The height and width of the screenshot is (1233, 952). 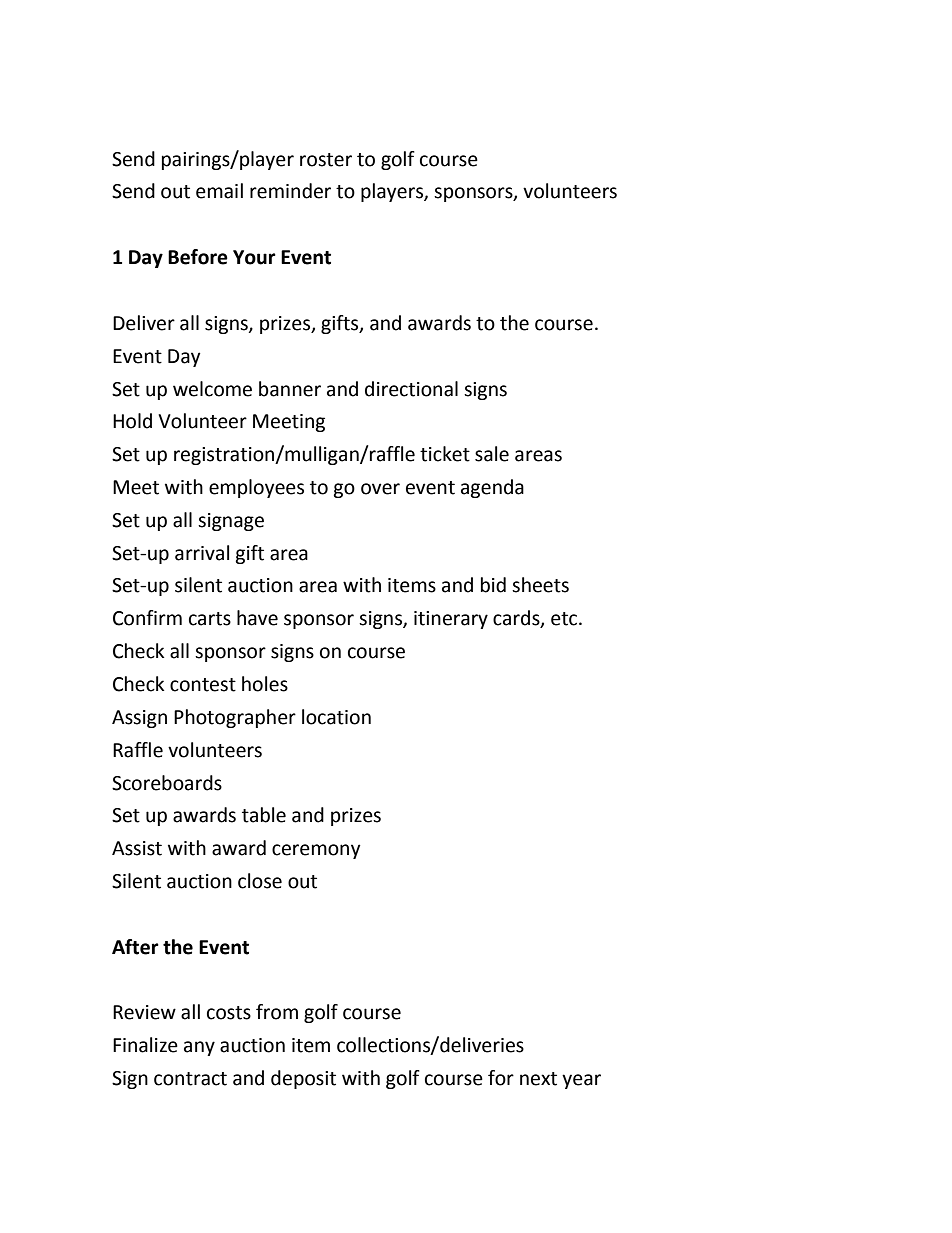 What do you see at coordinates (326, 160) in the screenshot?
I see `roster` at bounding box center [326, 160].
